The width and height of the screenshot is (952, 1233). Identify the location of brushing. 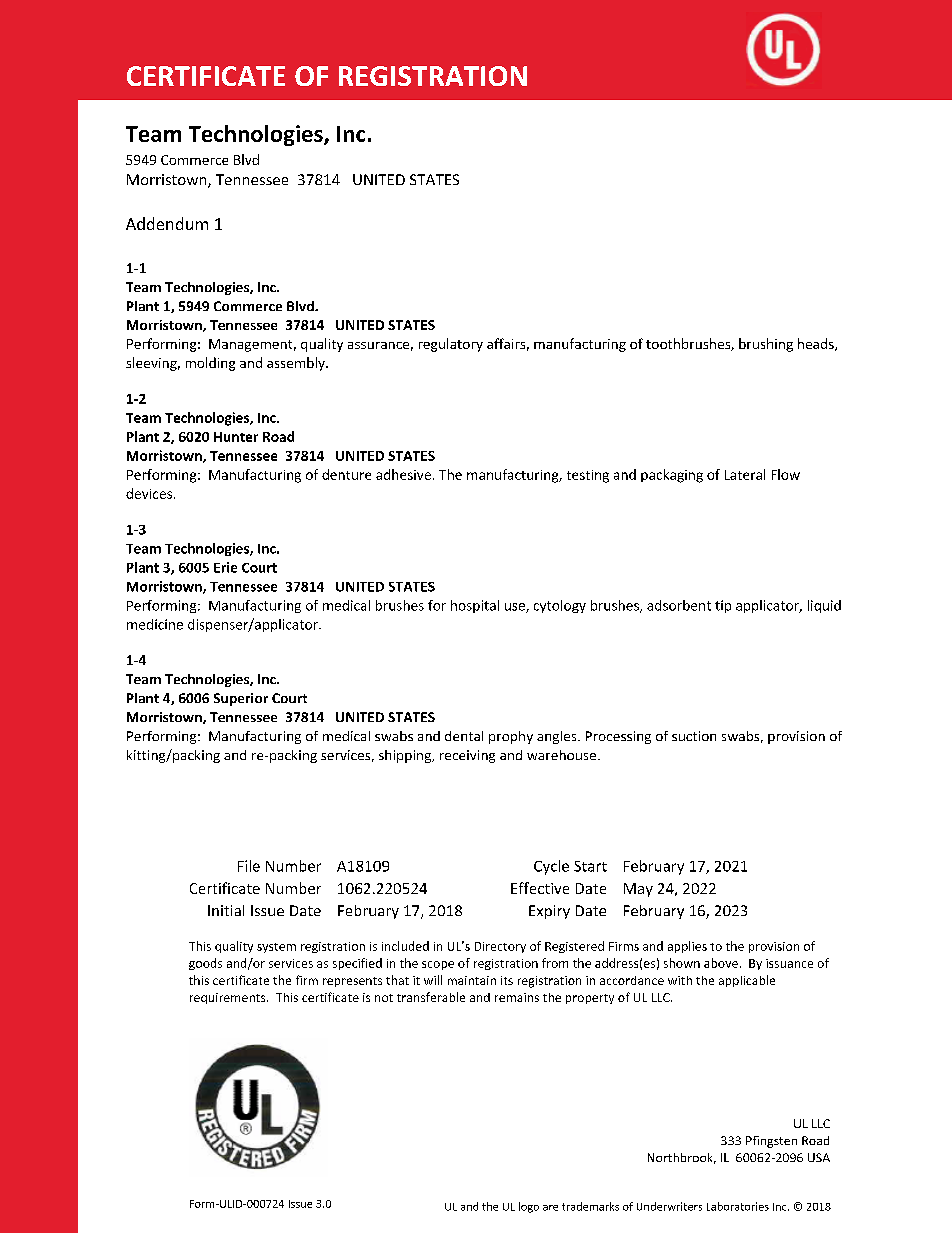
(766, 345).
